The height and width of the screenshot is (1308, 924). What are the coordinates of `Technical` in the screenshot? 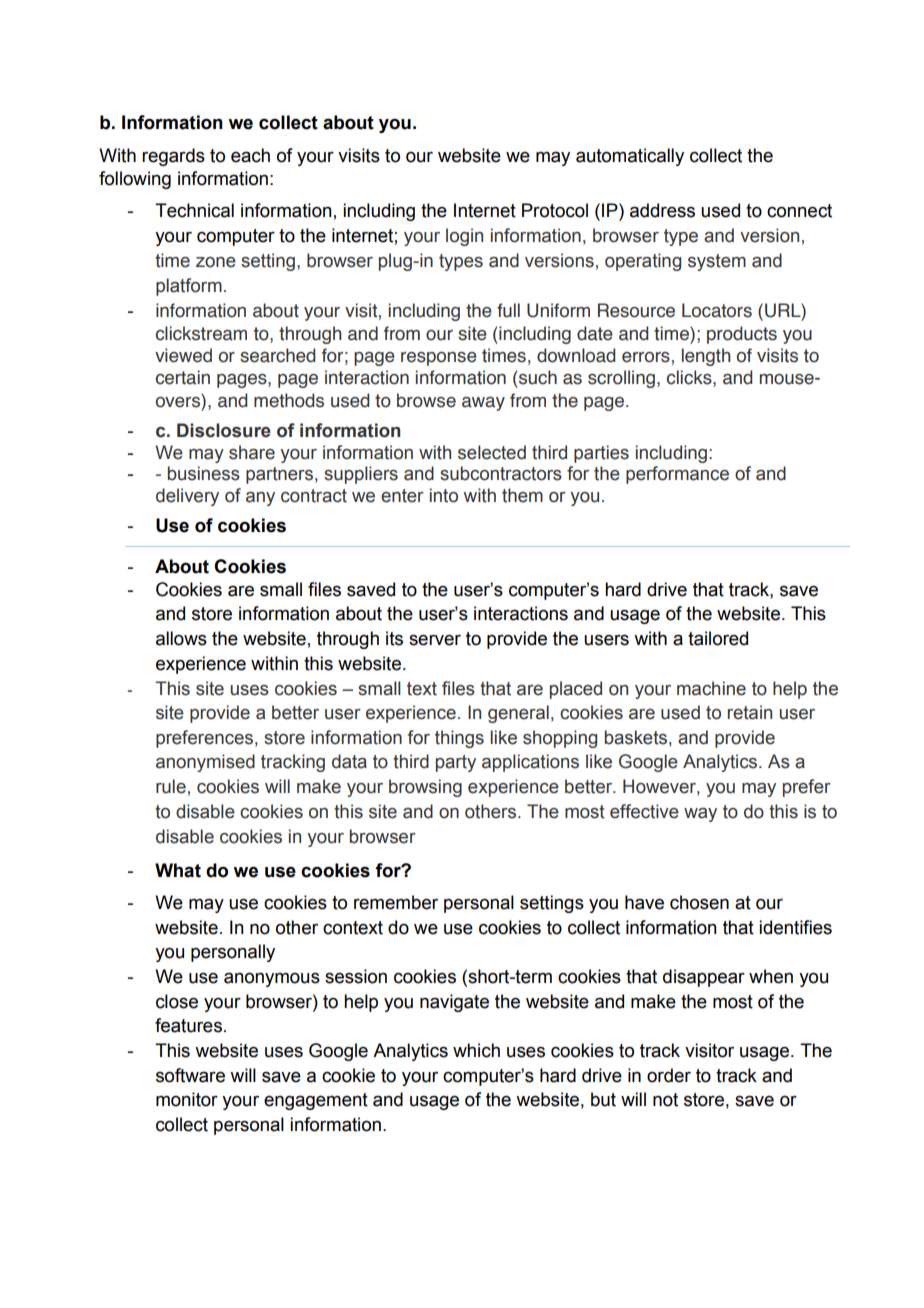 It's located at (194, 210).
